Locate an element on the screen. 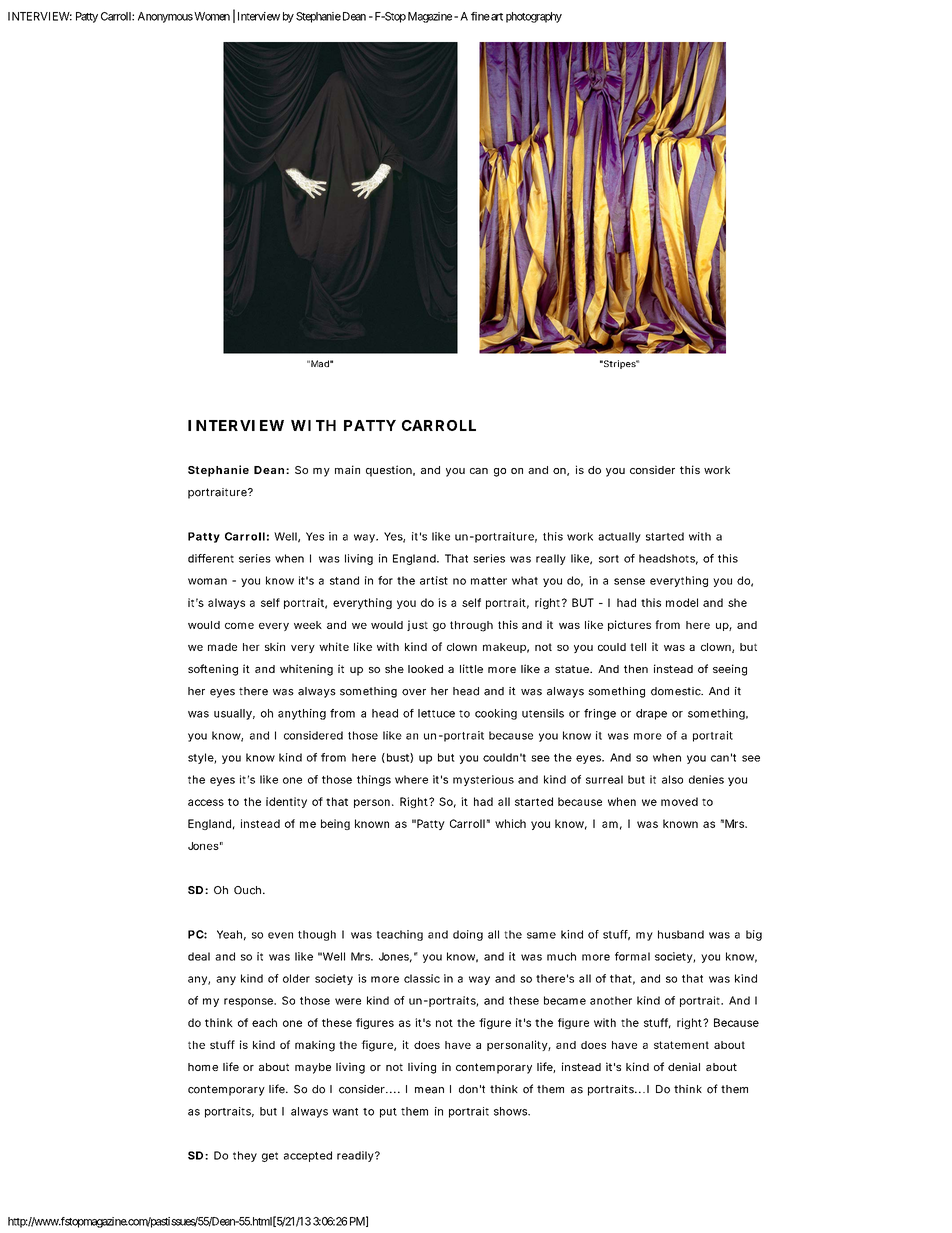  denial is located at coordinates (684, 1066).
